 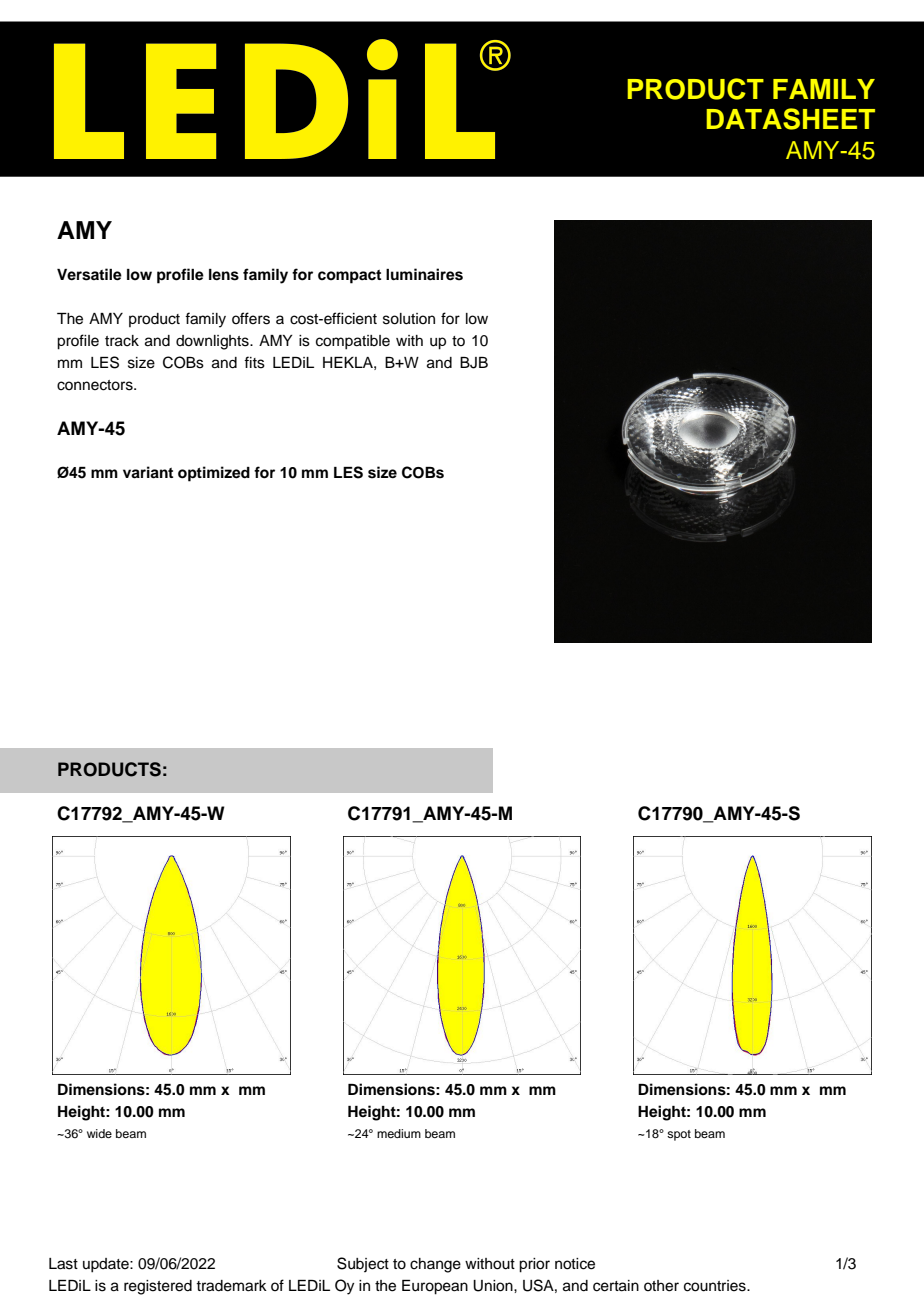 What do you see at coordinates (148, 472) in the document?
I see `variant` at bounding box center [148, 472].
